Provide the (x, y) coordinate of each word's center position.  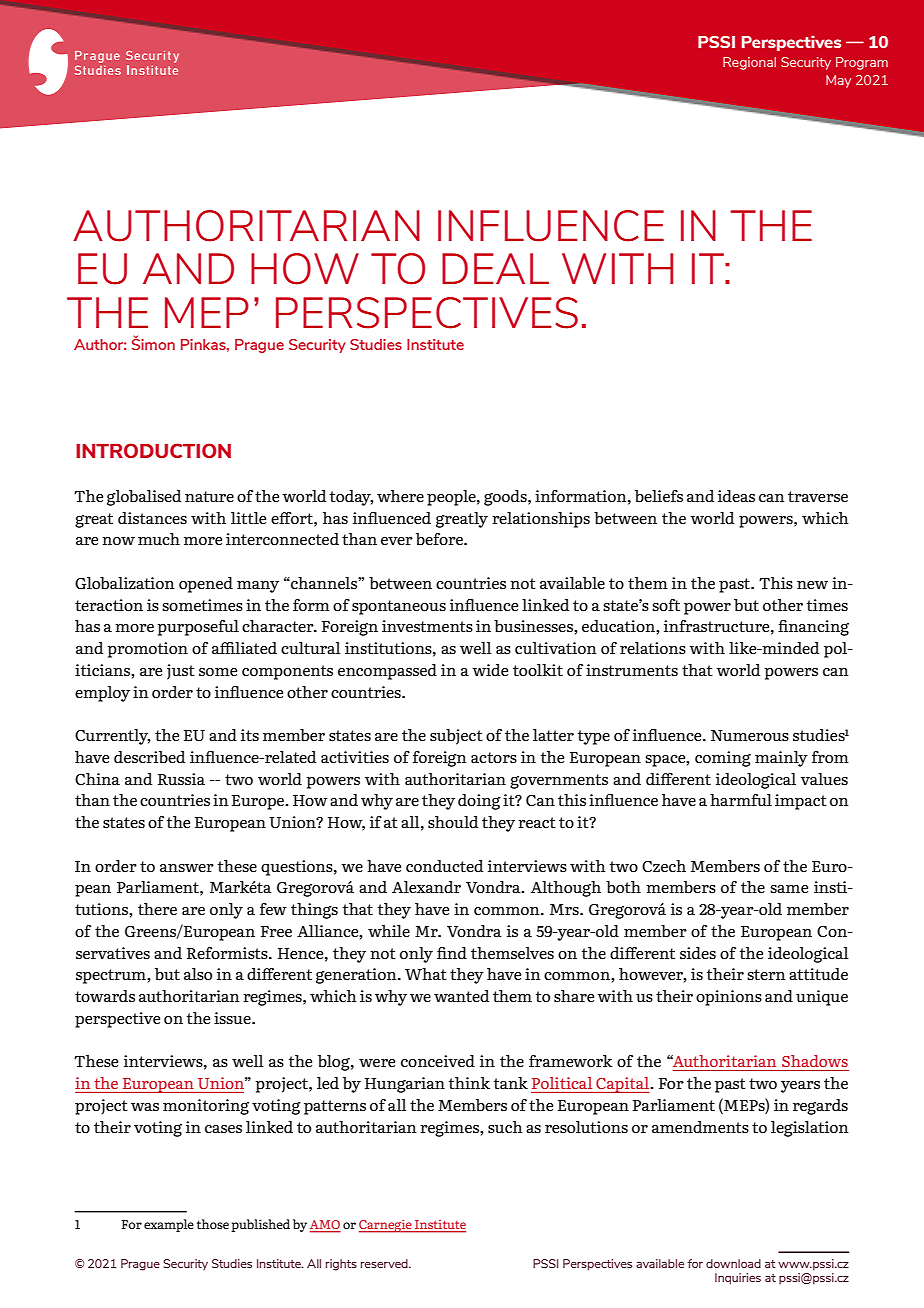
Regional (749, 63)
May (838, 81)
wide (490, 670)
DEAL (495, 268)
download (733, 1263)
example (169, 1225)
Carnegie (386, 1226)
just (181, 672)
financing (813, 628)
